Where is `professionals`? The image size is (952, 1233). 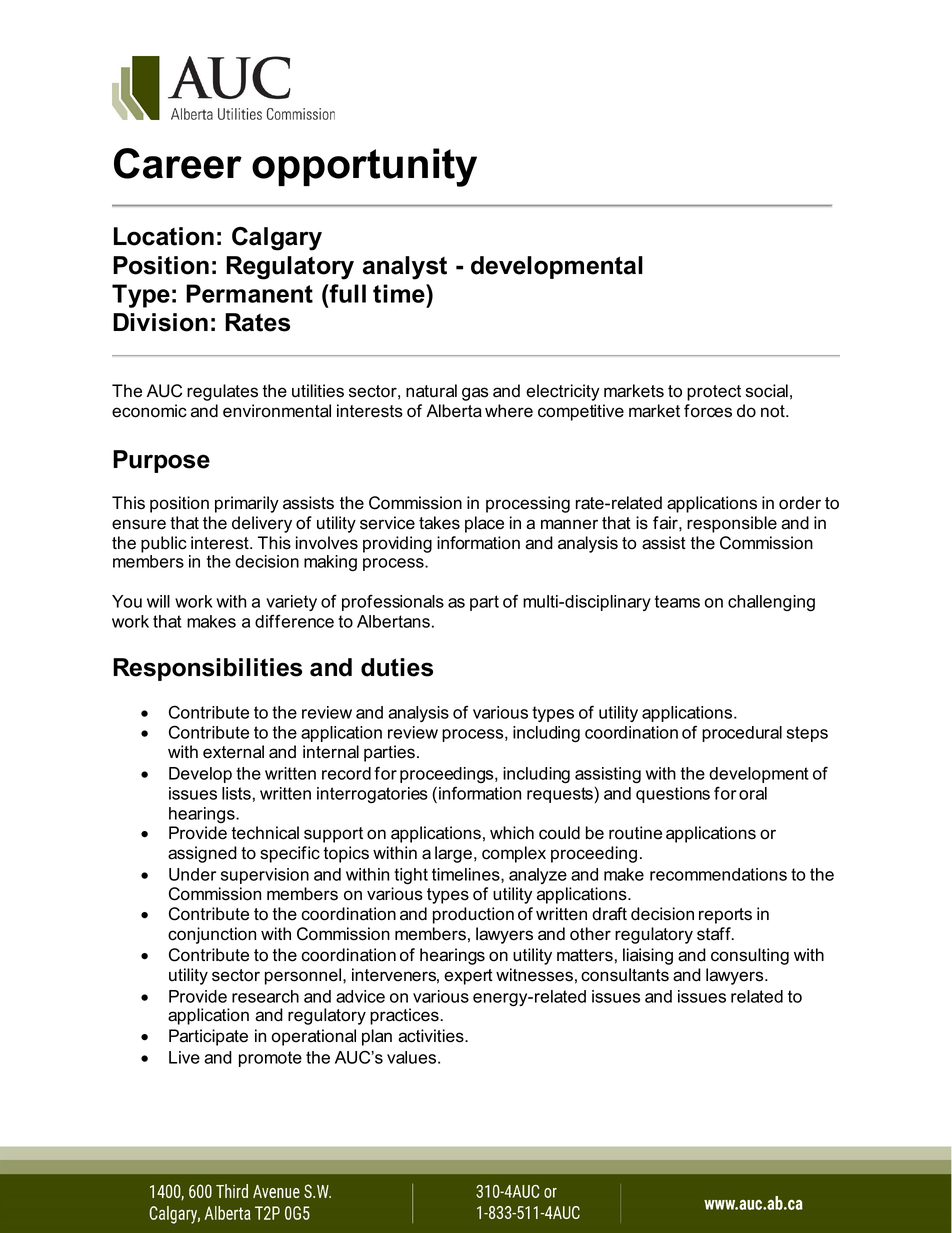
professionals is located at coordinates (393, 602).
